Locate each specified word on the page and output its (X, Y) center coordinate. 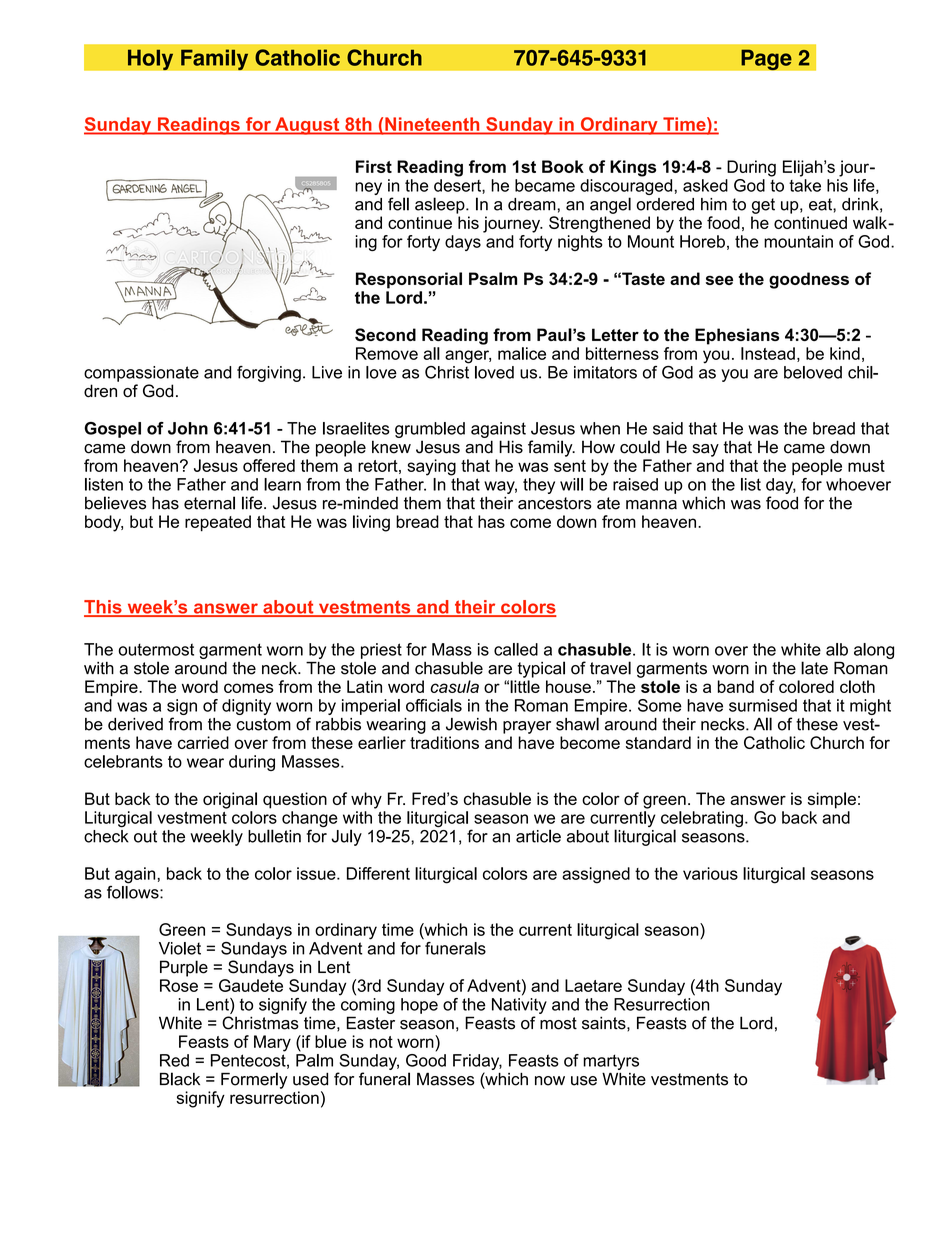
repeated (218, 523)
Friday (477, 1062)
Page (766, 59)
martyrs (611, 1062)
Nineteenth (432, 124)
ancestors (555, 503)
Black (180, 1079)
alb (837, 649)
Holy (150, 59)
